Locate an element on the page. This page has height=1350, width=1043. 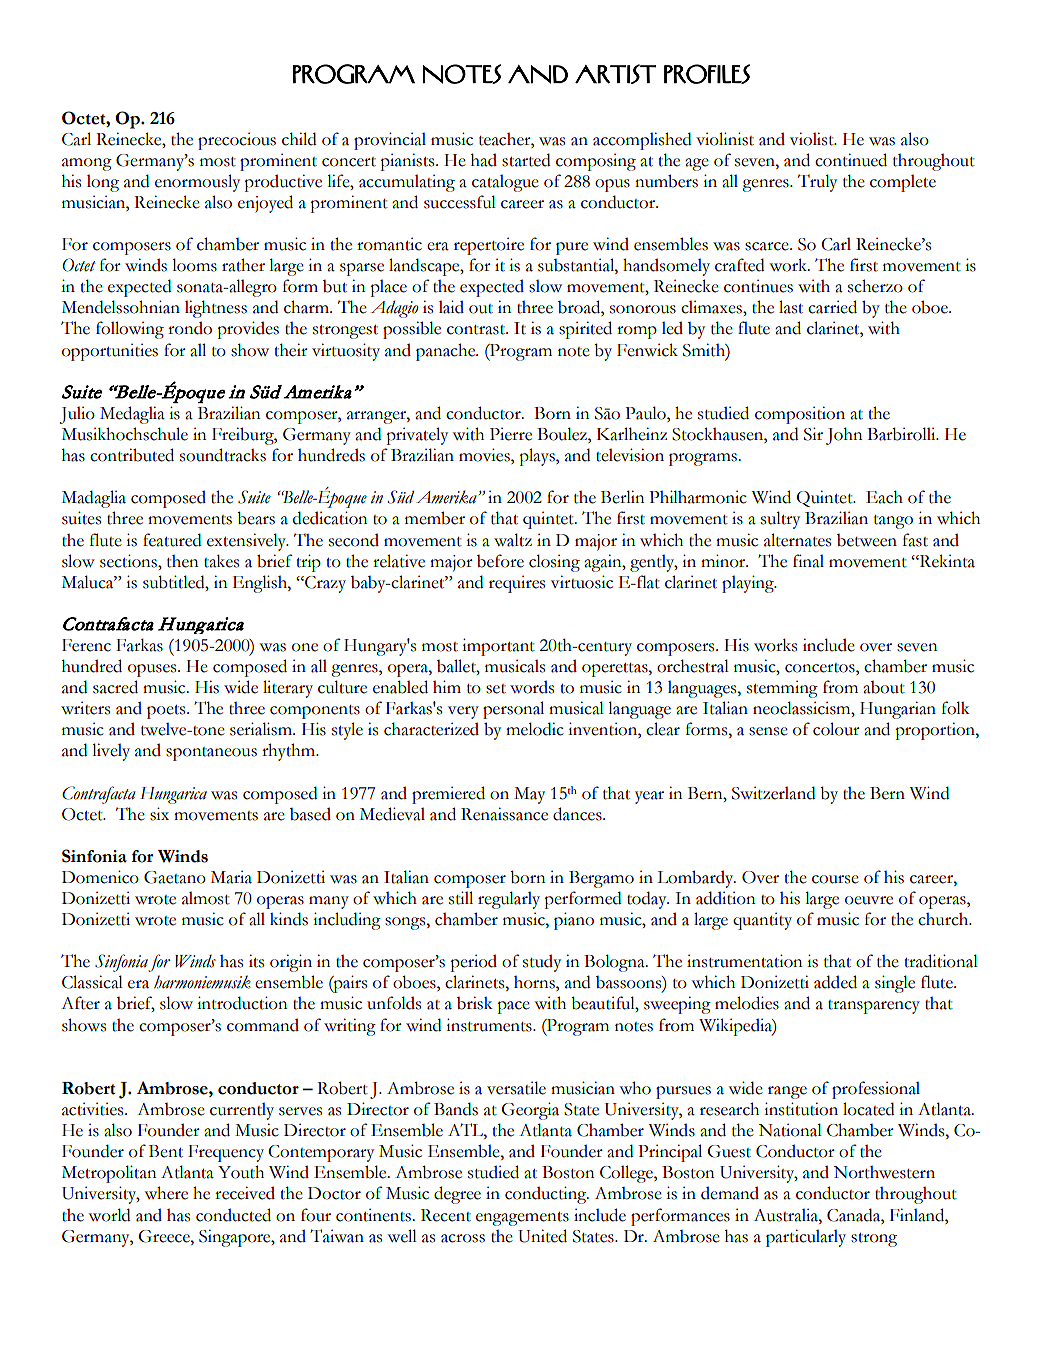
continued is located at coordinates (851, 160).
